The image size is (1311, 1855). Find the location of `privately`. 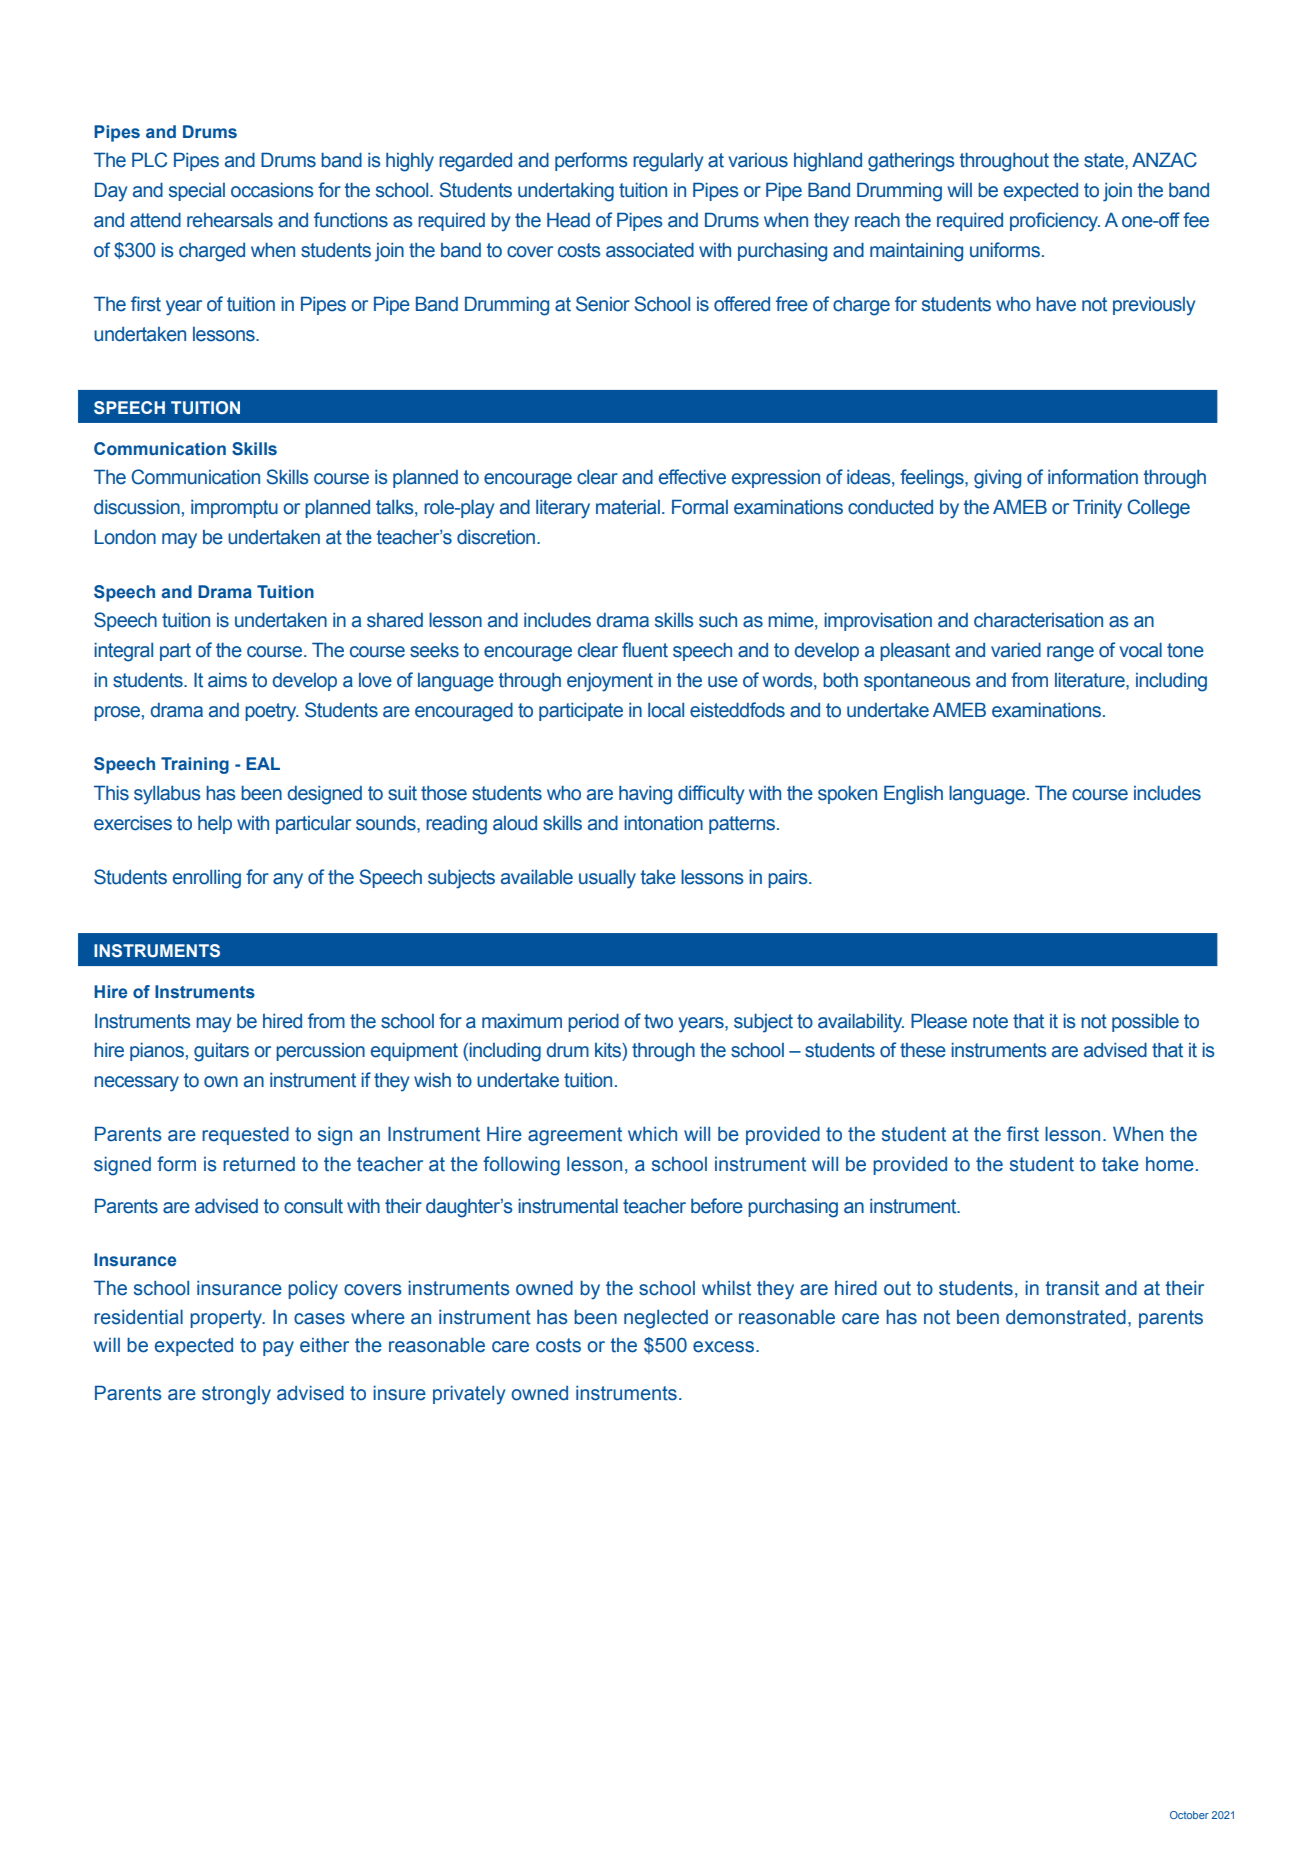

privately is located at coordinates (469, 1395).
